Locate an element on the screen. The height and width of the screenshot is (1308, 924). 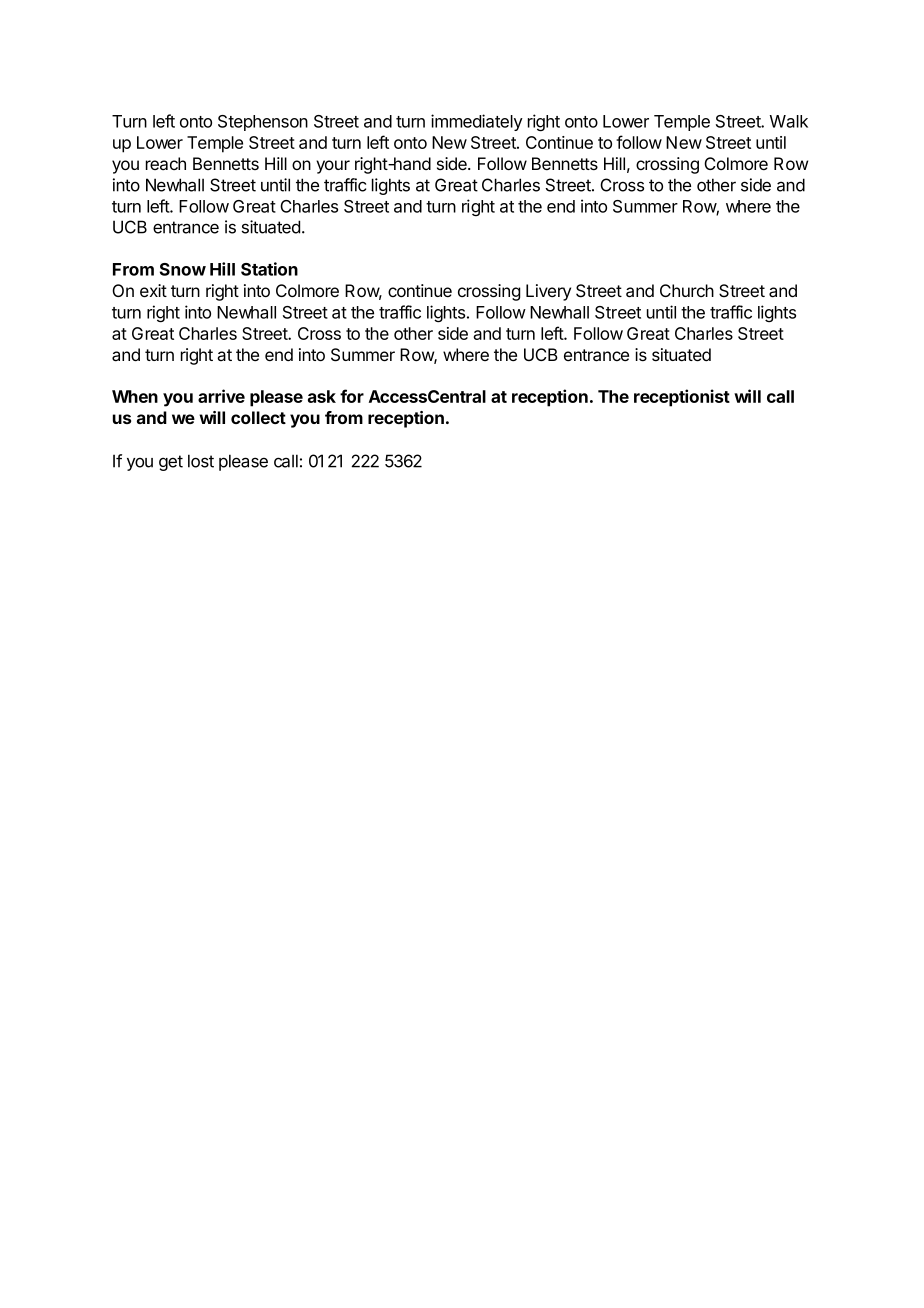
Walk is located at coordinates (789, 121).
